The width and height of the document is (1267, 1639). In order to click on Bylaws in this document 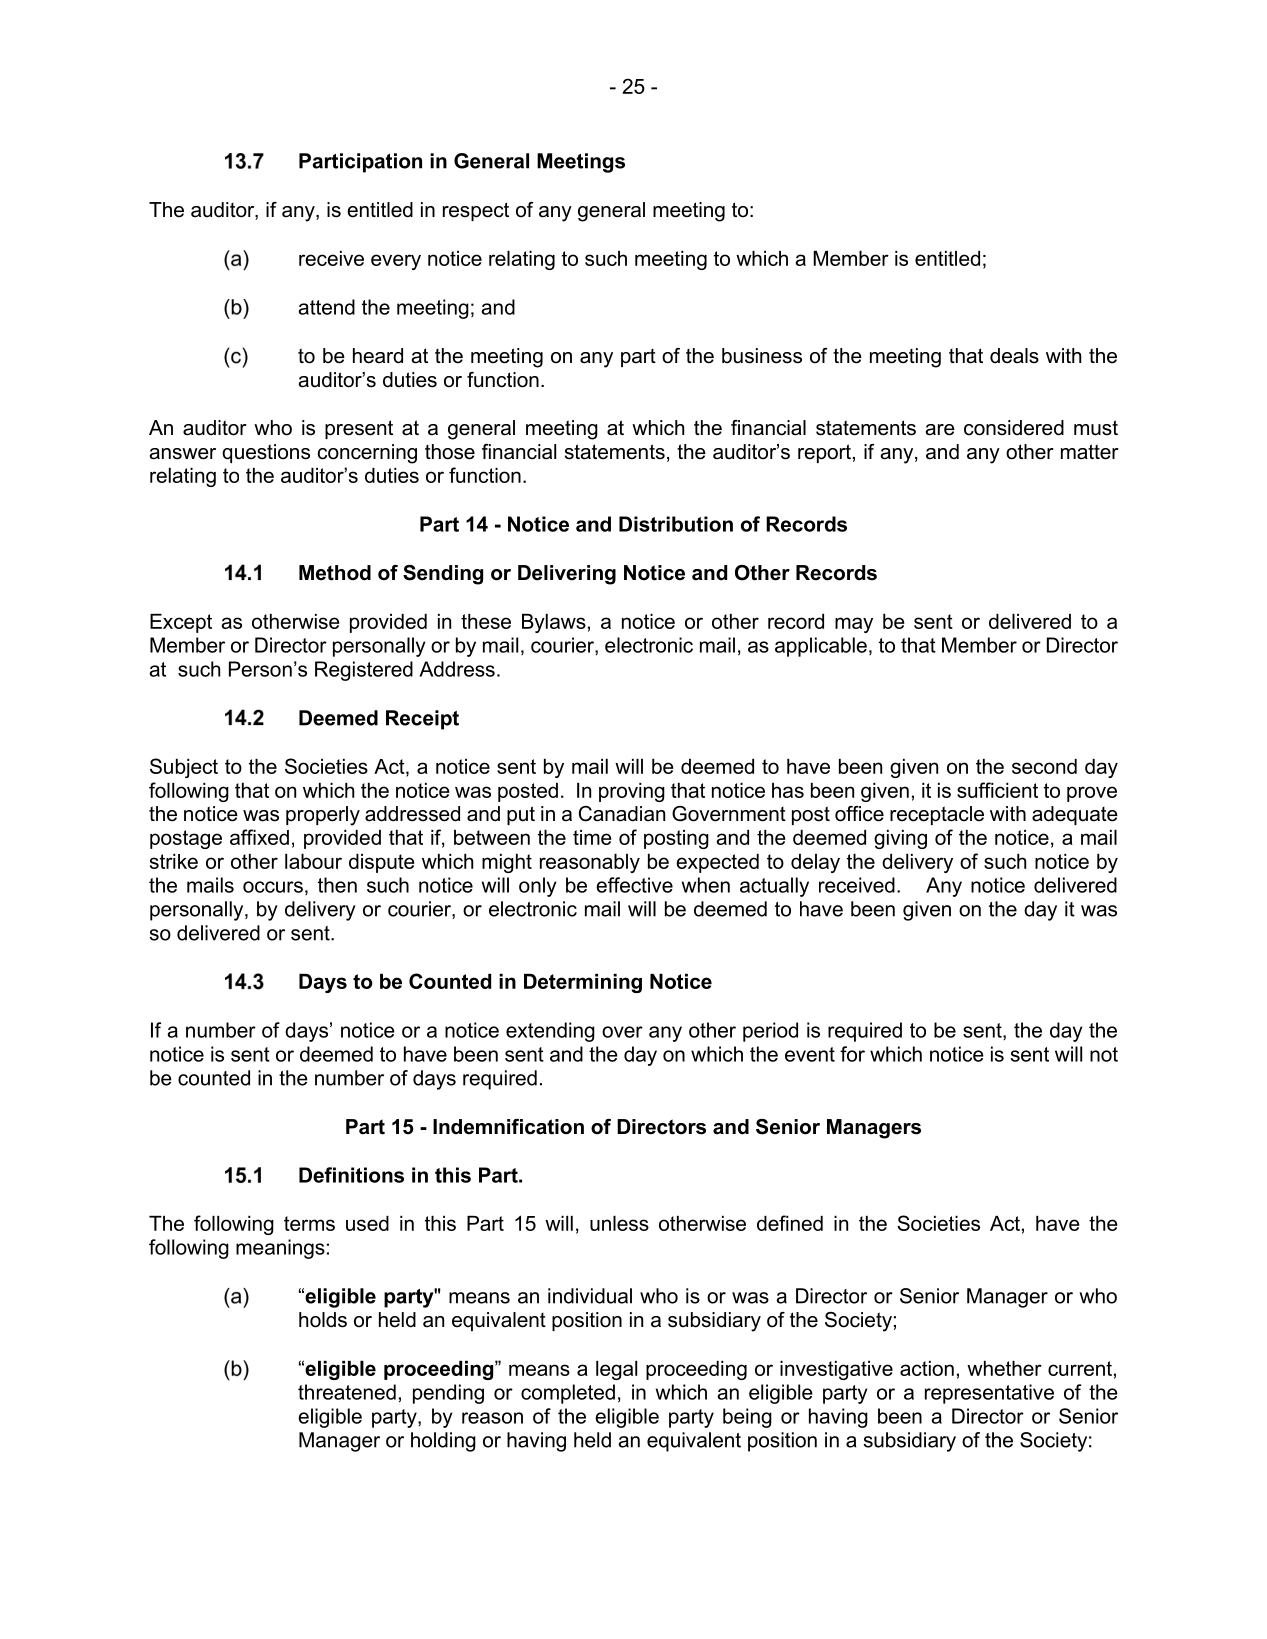, I will do `click(554, 623)`.
